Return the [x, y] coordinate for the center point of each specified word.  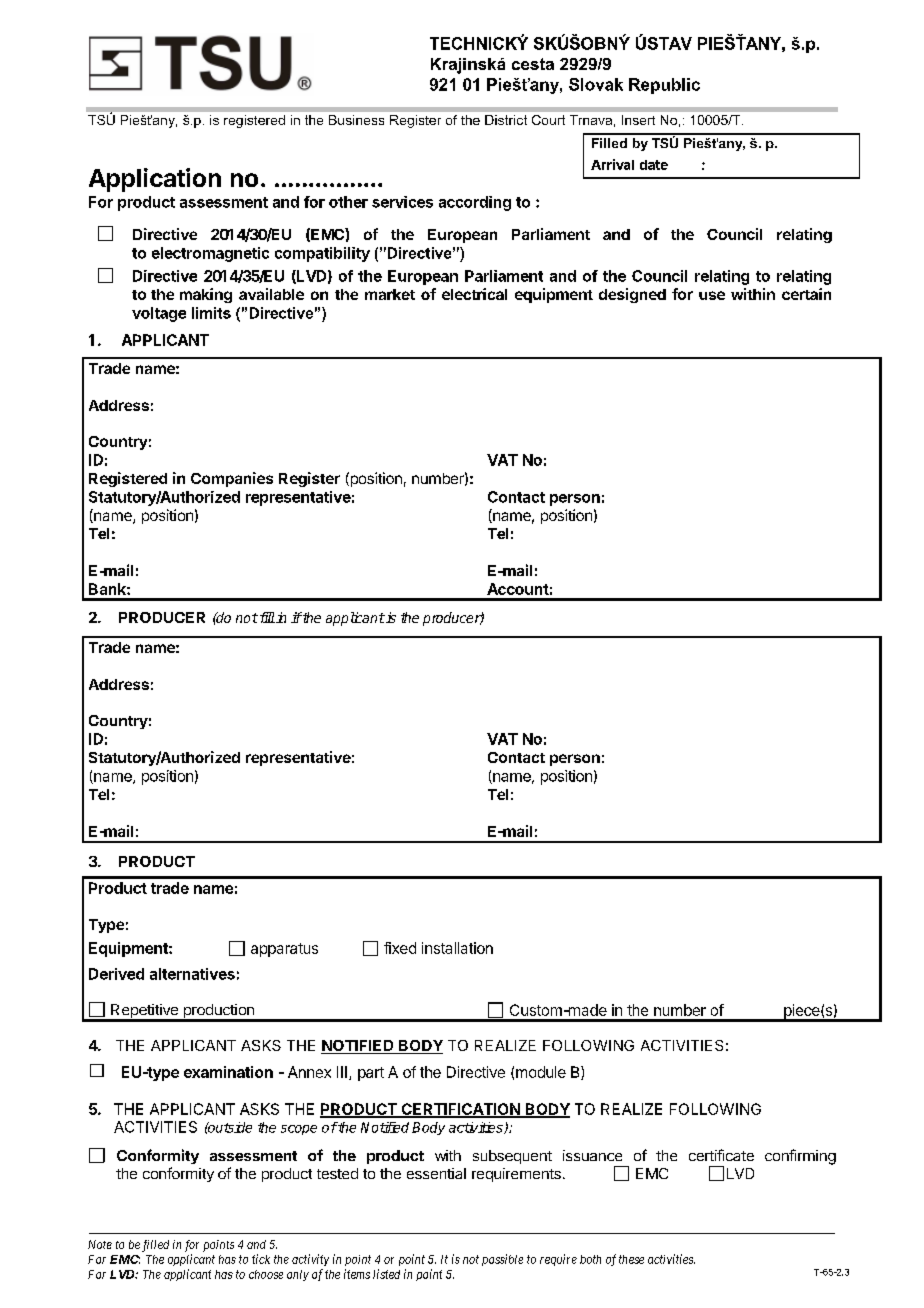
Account [518, 589]
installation [457, 948]
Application [155, 180]
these [631, 1259]
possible [502, 1260]
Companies [232, 479]
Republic [664, 86]
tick [261, 1259]
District [506, 120]
